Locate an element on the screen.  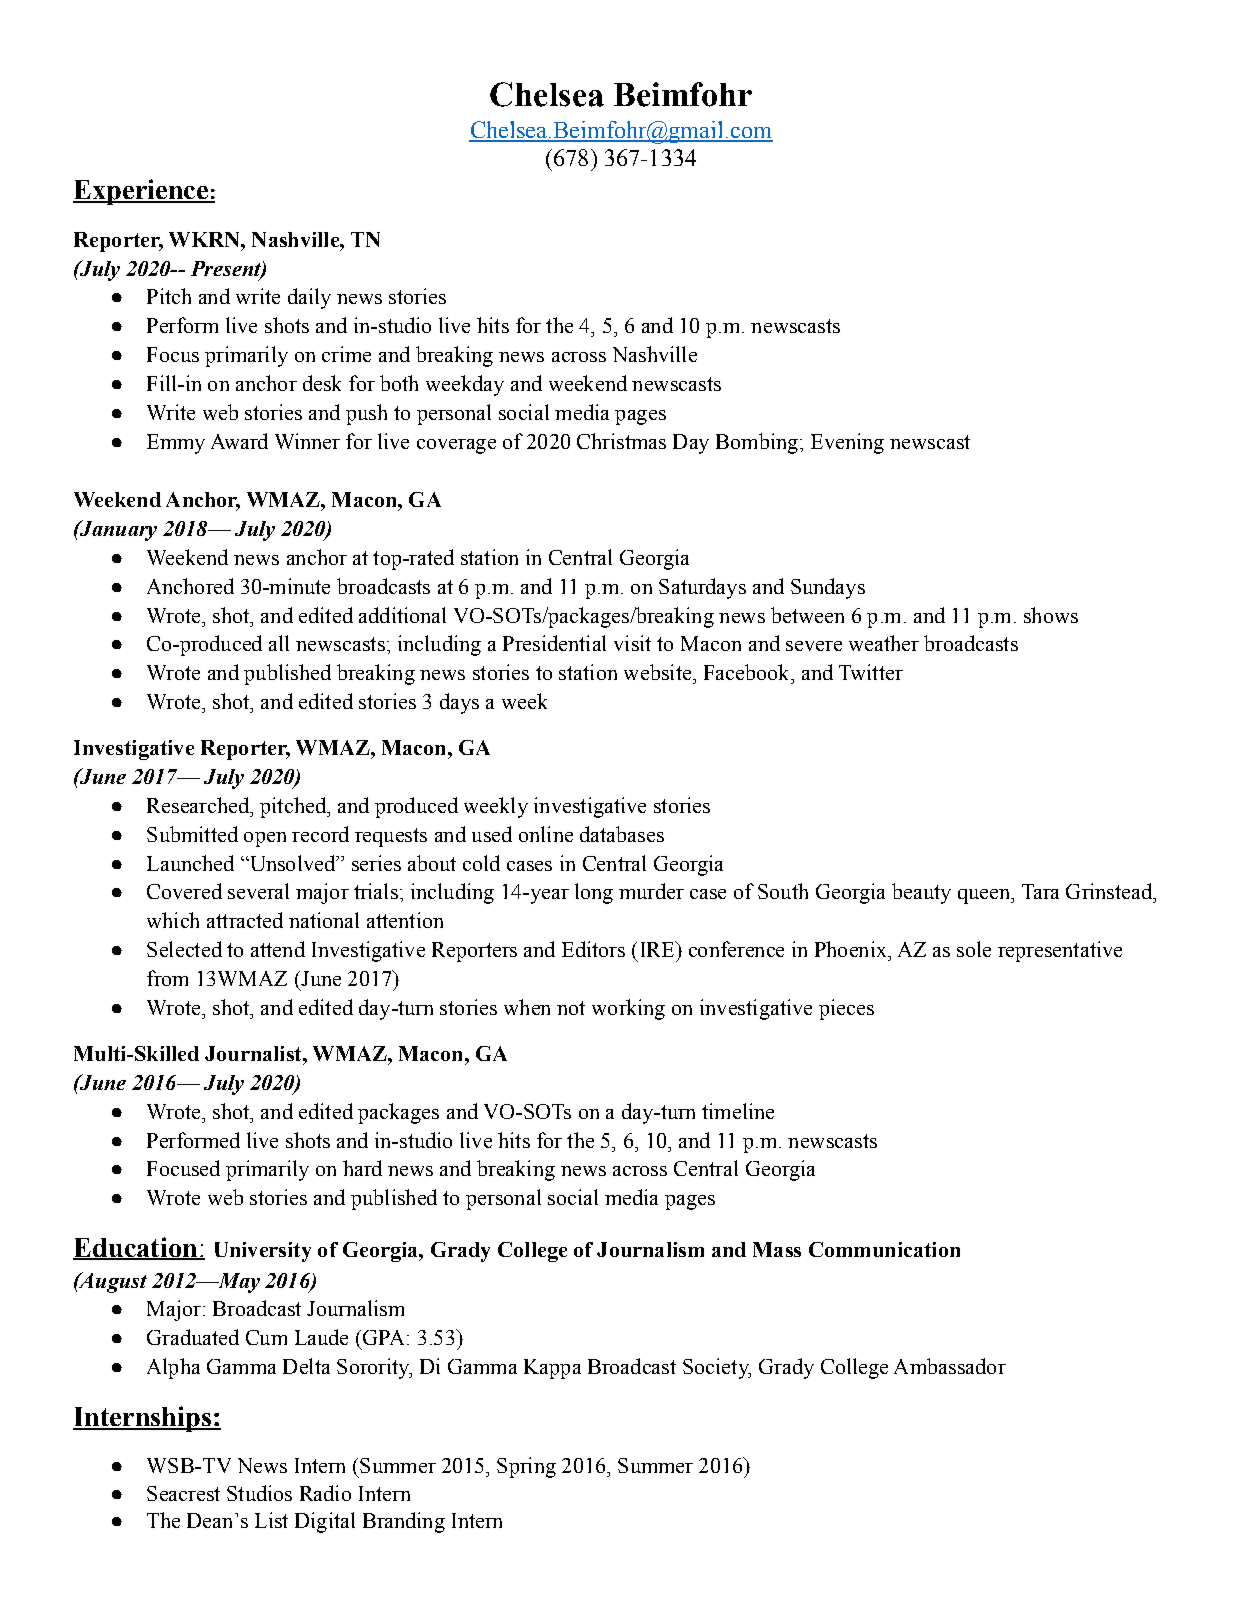
University is located at coordinates (263, 1252).
